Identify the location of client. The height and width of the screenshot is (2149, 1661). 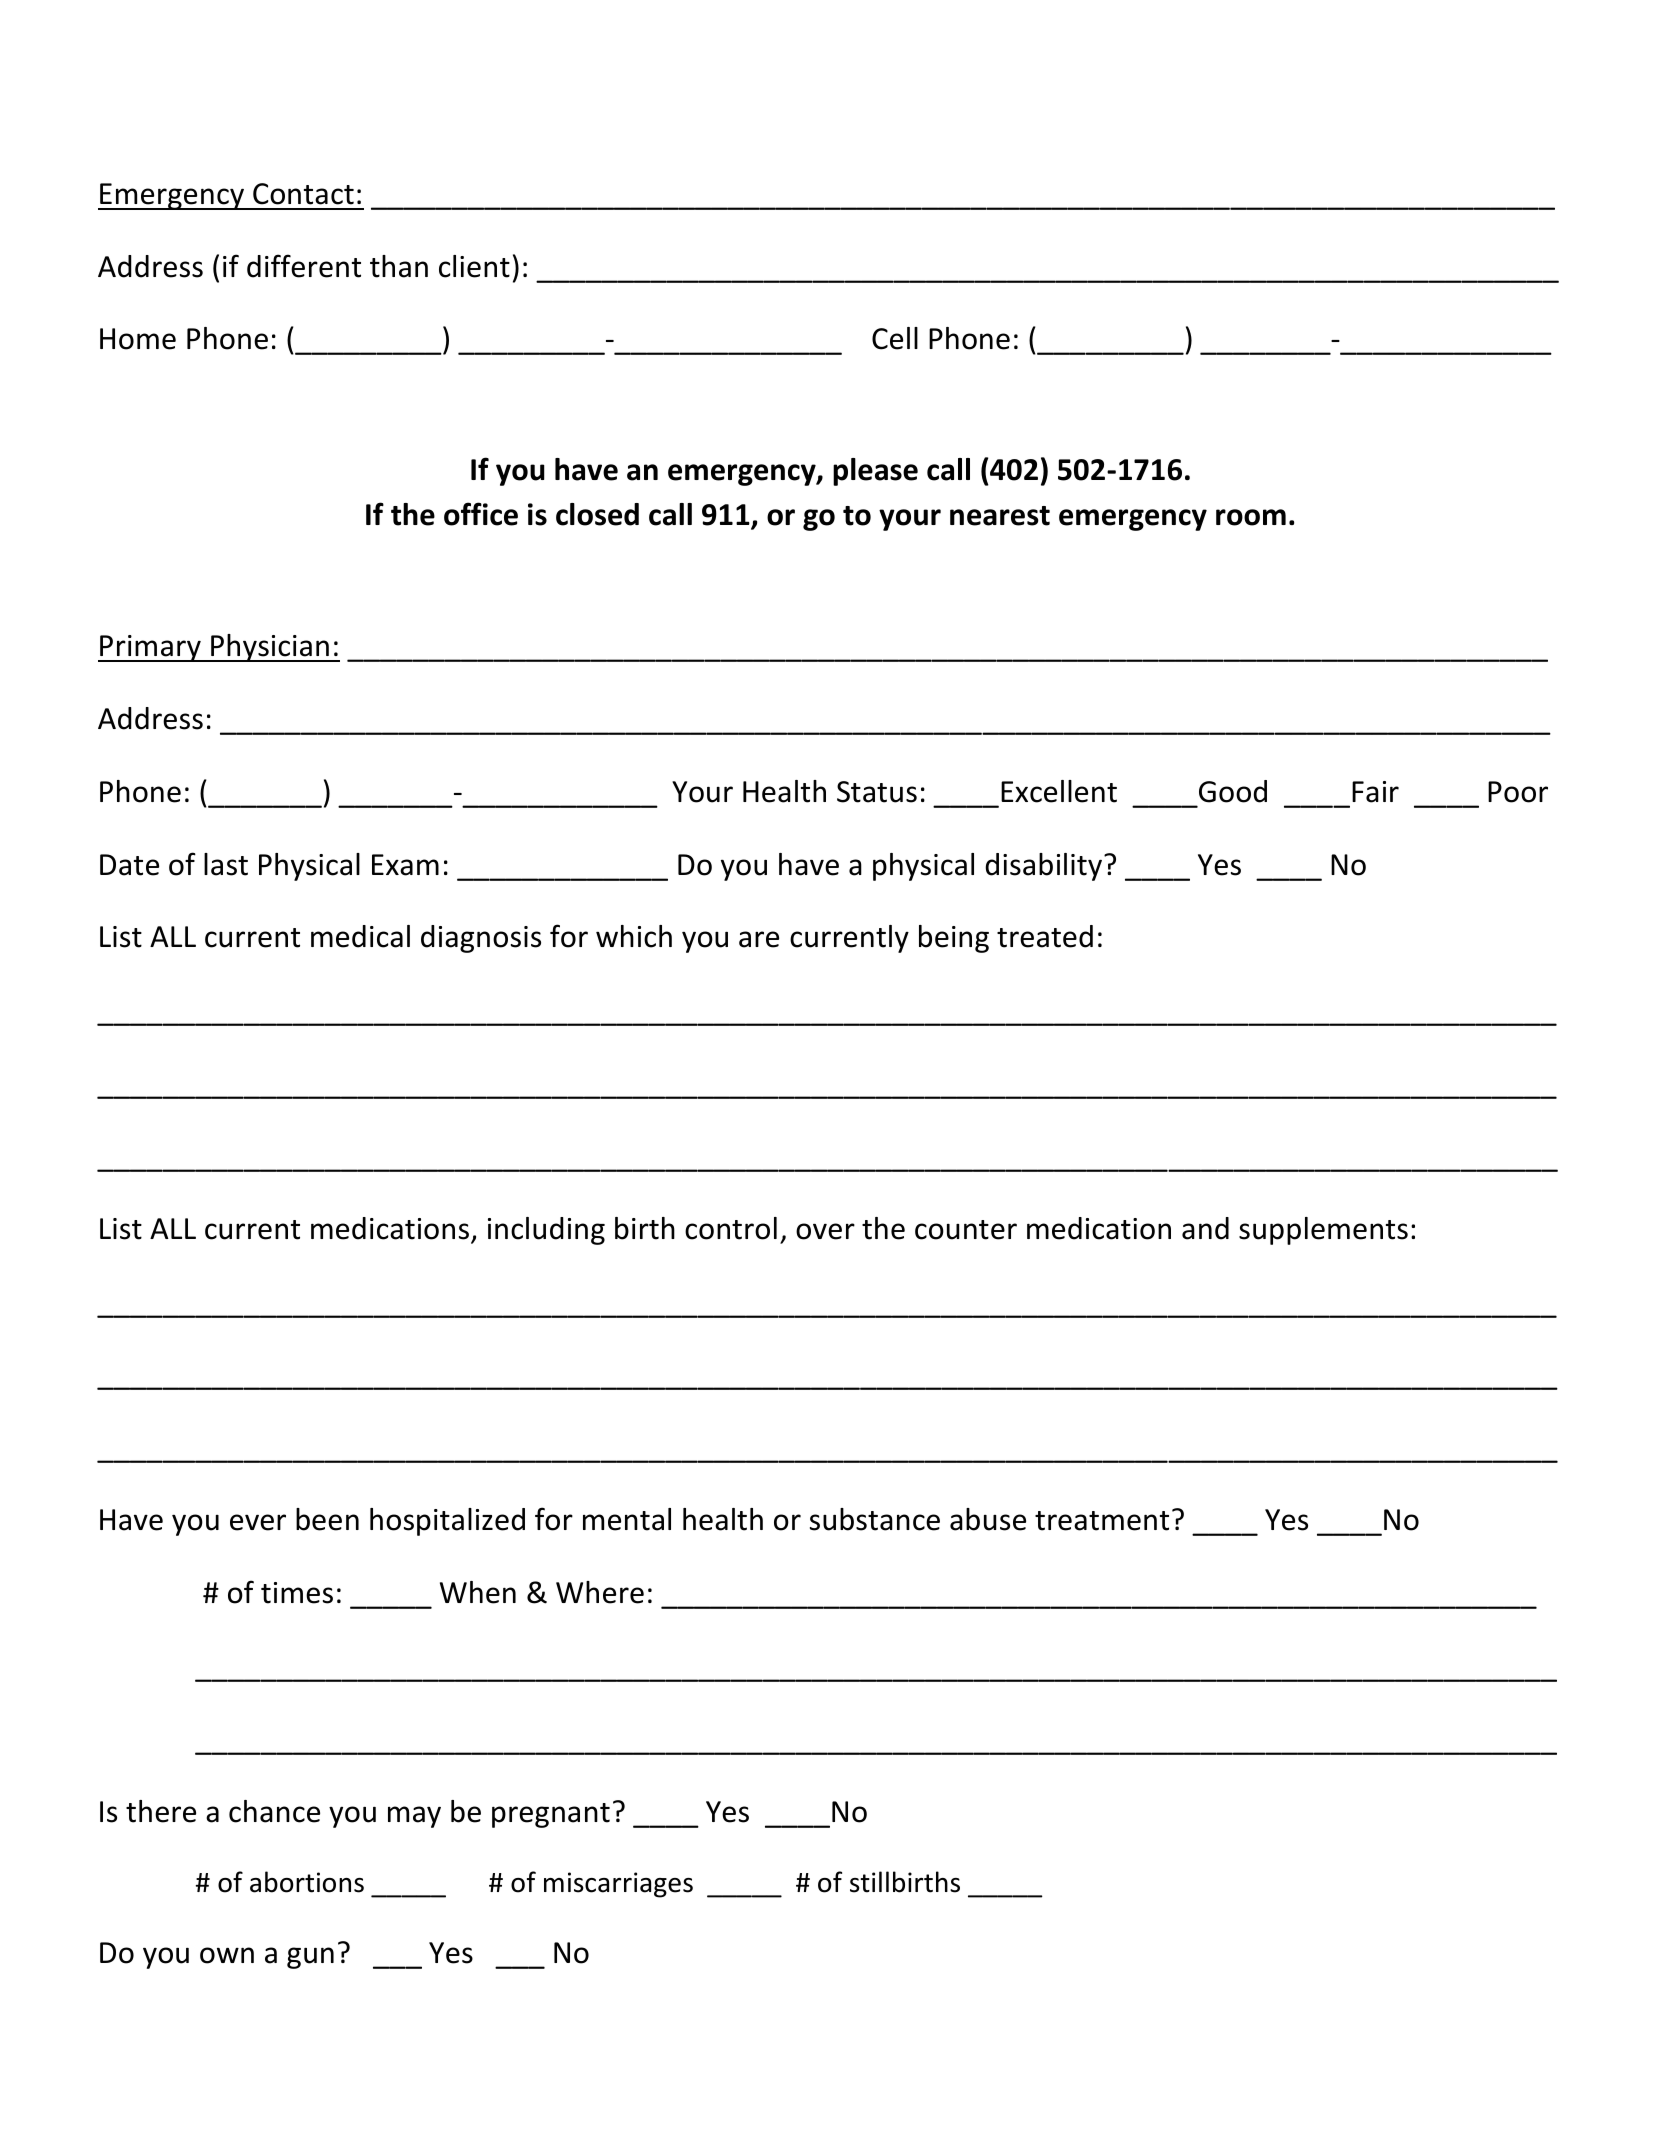
(474, 266).
